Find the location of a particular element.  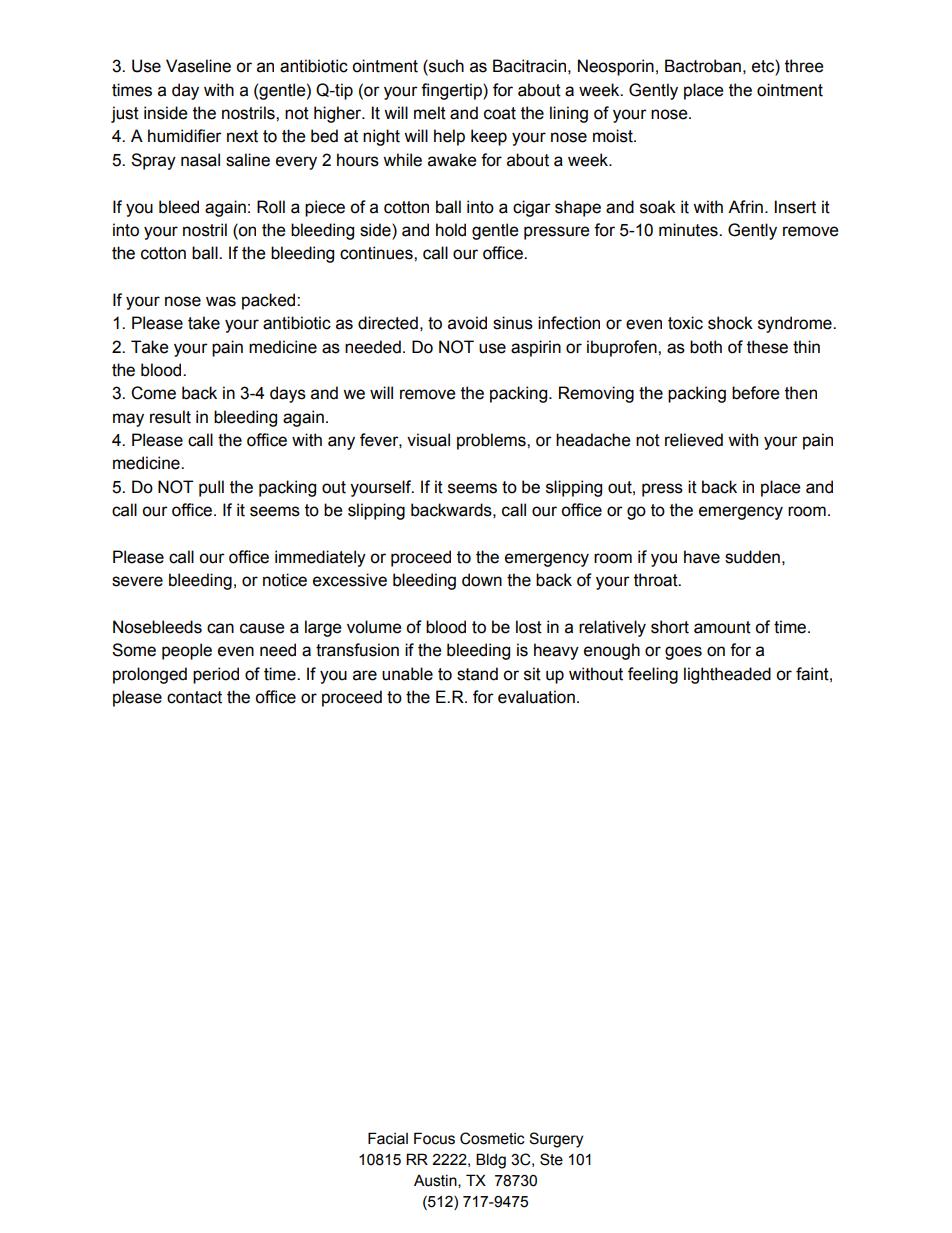

Bactroban is located at coordinates (703, 66).
